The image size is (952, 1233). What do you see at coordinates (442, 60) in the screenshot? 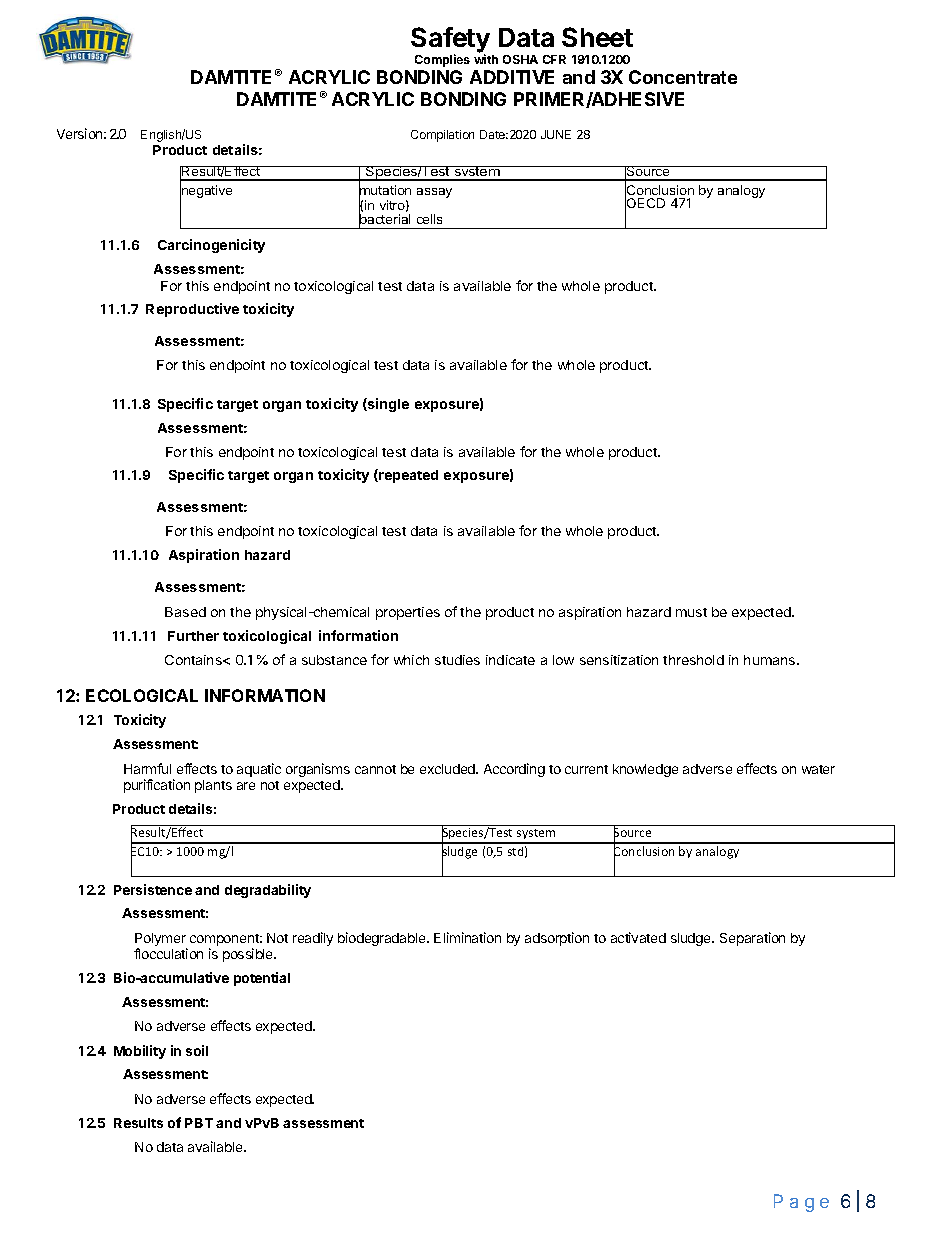
I see `Complies` at bounding box center [442, 60].
